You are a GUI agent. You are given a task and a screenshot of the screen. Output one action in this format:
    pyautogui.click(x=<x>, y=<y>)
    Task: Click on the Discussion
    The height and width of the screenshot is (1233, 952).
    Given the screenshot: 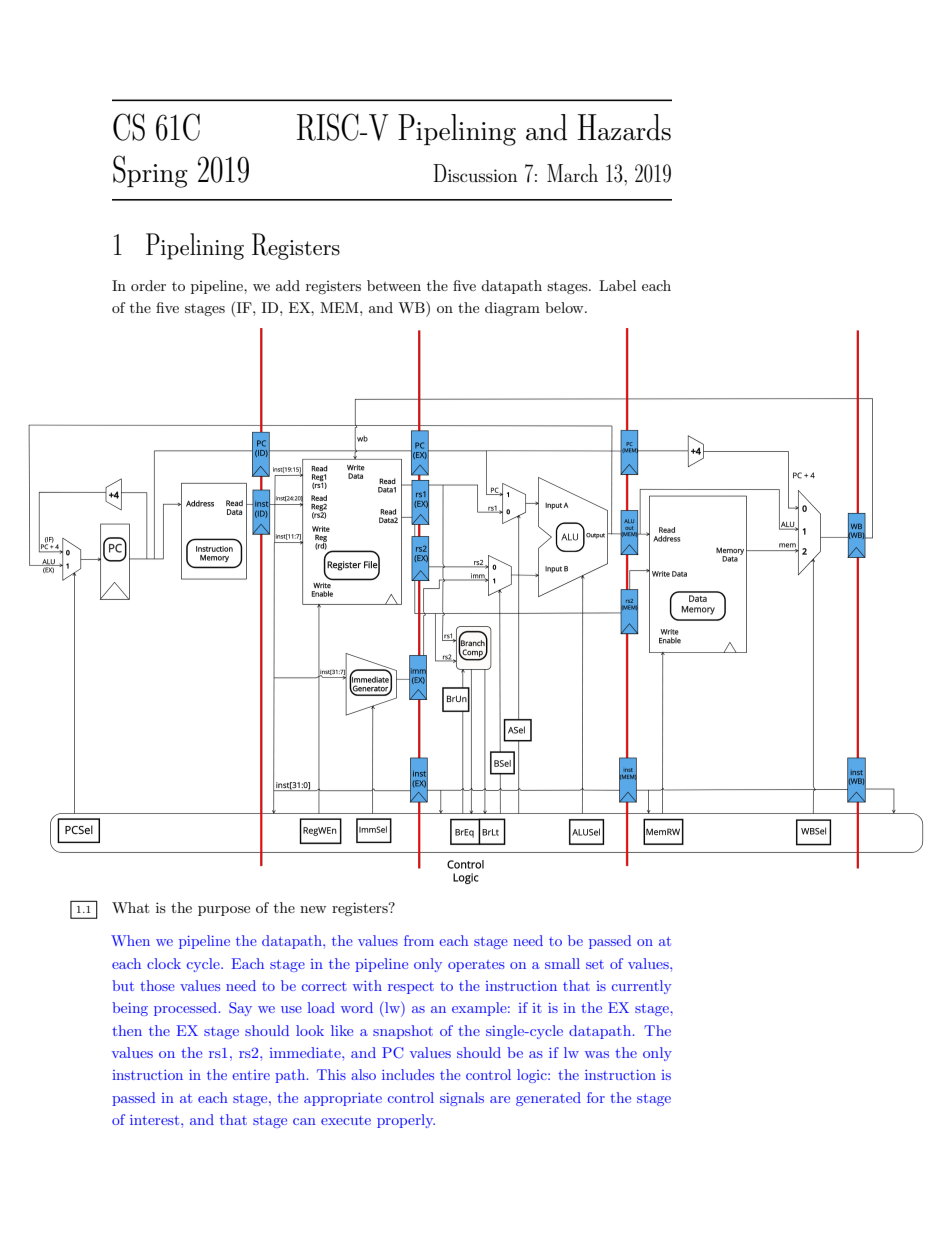 What is the action you would take?
    pyautogui.click(x=475, y=173)
